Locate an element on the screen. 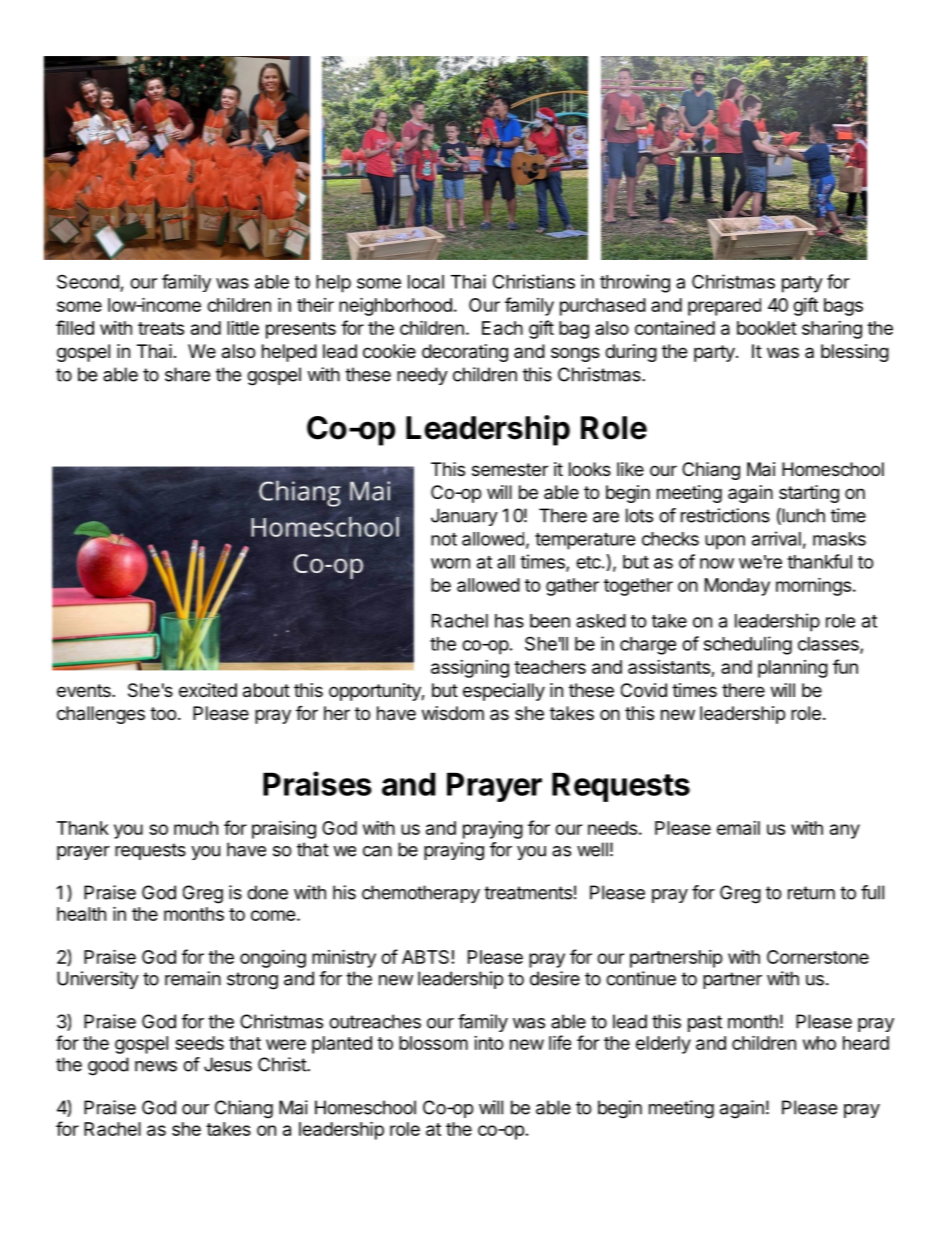  treats is located at coordinates (161, 328).
